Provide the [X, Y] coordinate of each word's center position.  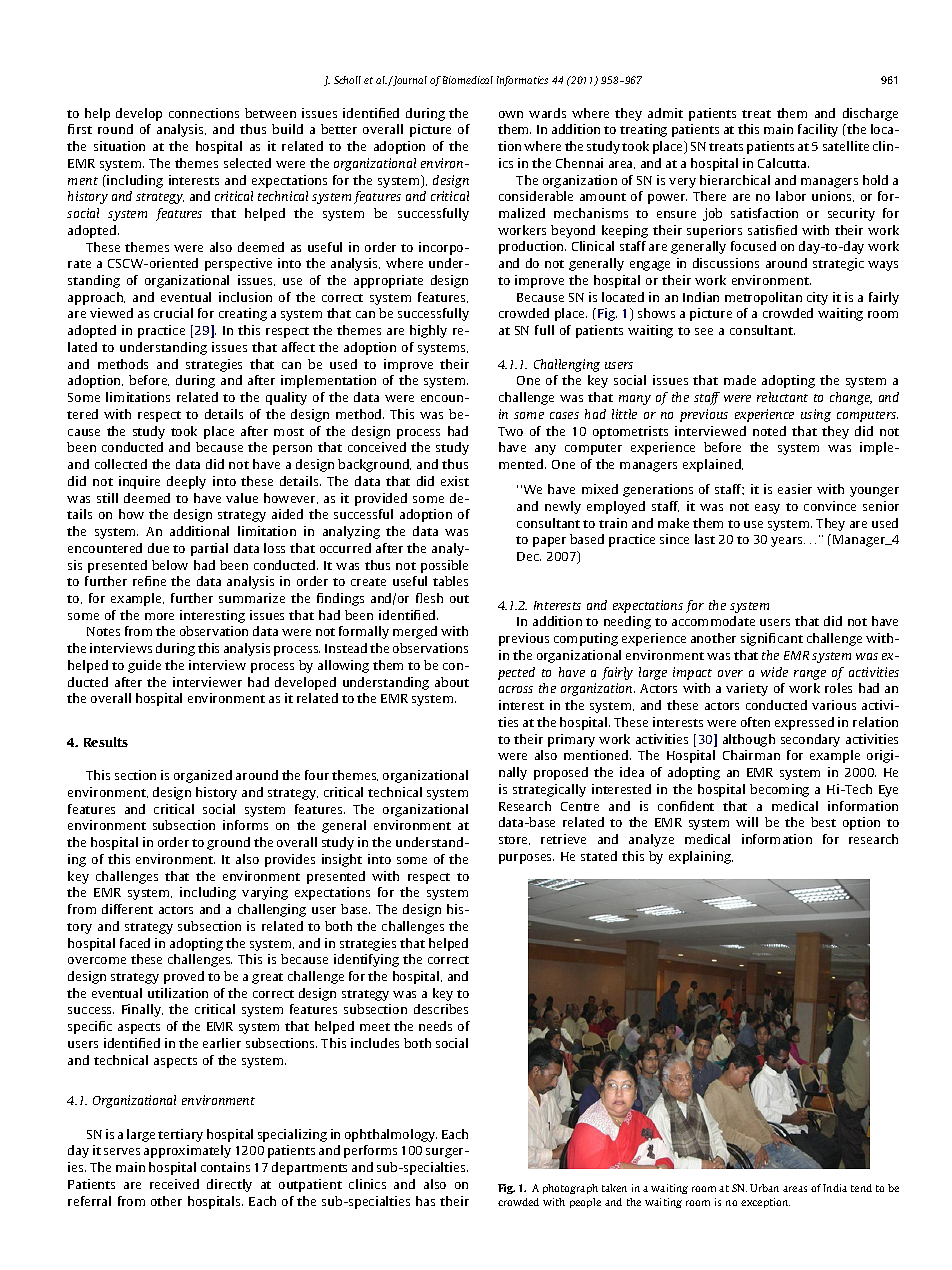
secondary [810, 740]
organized [203, 776]
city [817, 298]
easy [767, 509]
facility [818, 130]
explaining [701, 857]
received [174, 1184]
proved [184, 977]
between [270, 113]
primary [571, 740]
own [511, 114]
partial [209, 549]
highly [428, 331]
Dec [529, 556]
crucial [173, 313]
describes [441, 1009]
